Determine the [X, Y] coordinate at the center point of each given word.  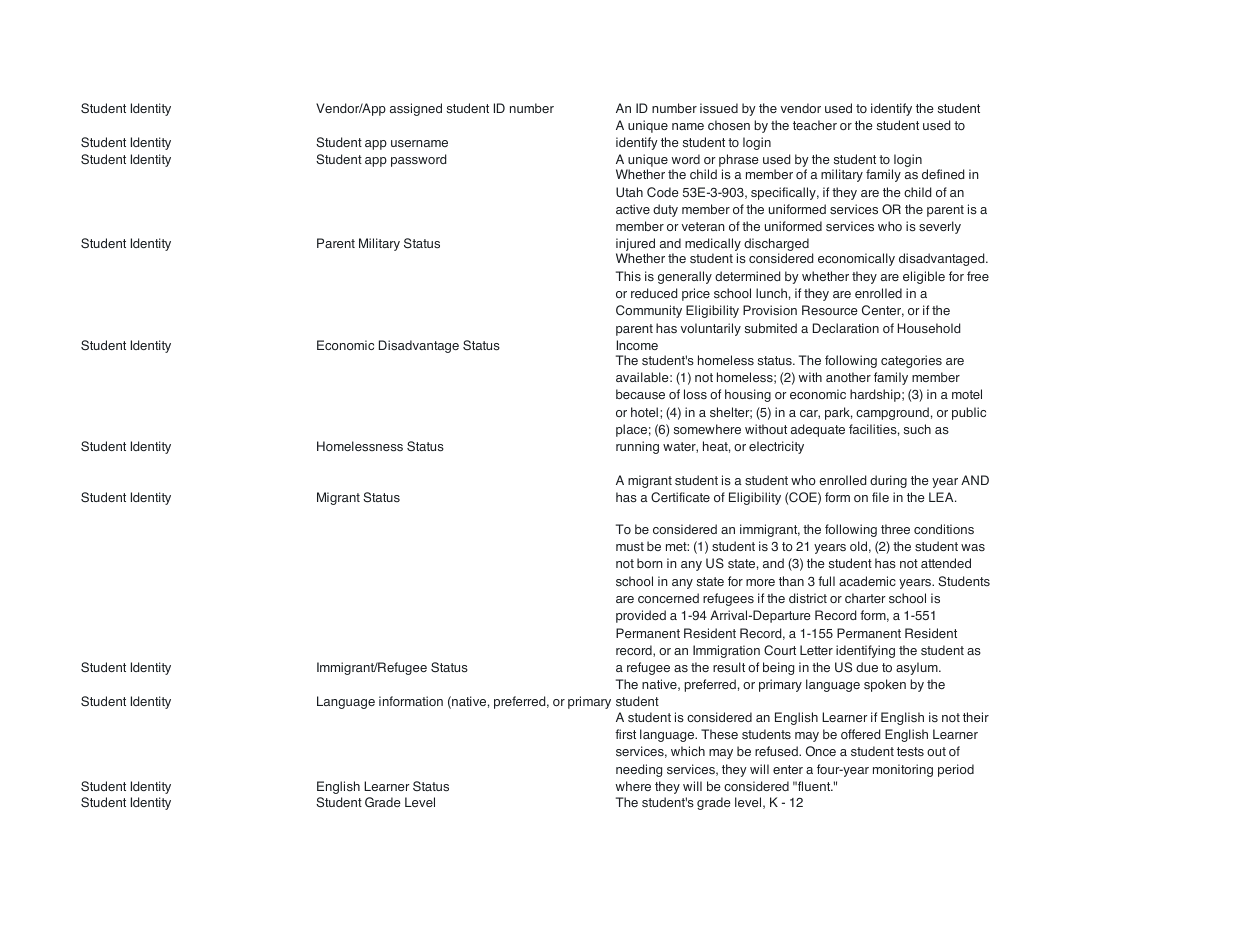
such [917, 429]
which [688, 751]
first [625, 734]
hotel [644, 412]
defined [943, 174]
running [637, 447]
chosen [729, 125]
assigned [416, 109]
